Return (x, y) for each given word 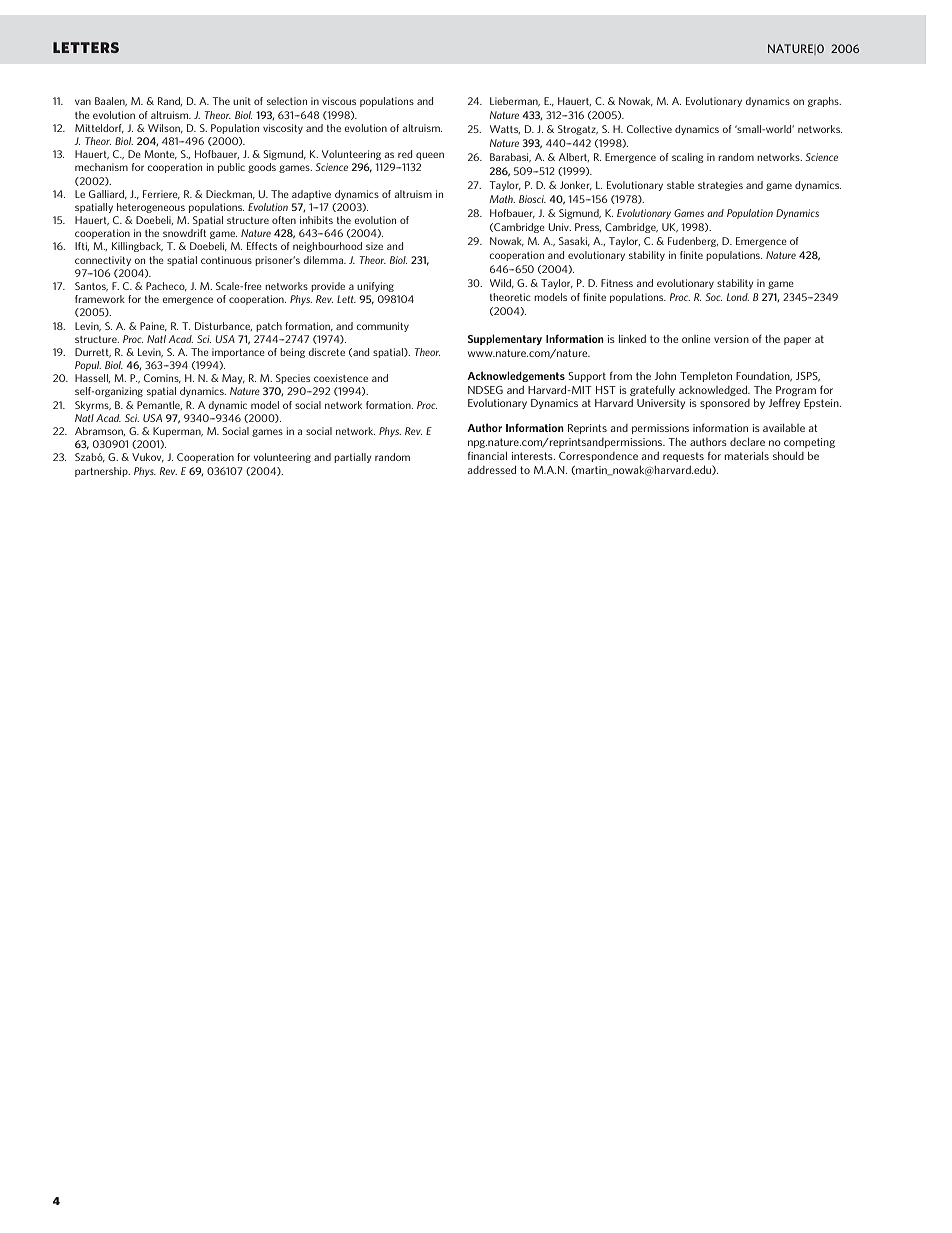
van (83, 102)
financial (487, 456)
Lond (738, 297)
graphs (824, 102)
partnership (102, 472)
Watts (505, 129)
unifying (375, 287)
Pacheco (166, 286)
